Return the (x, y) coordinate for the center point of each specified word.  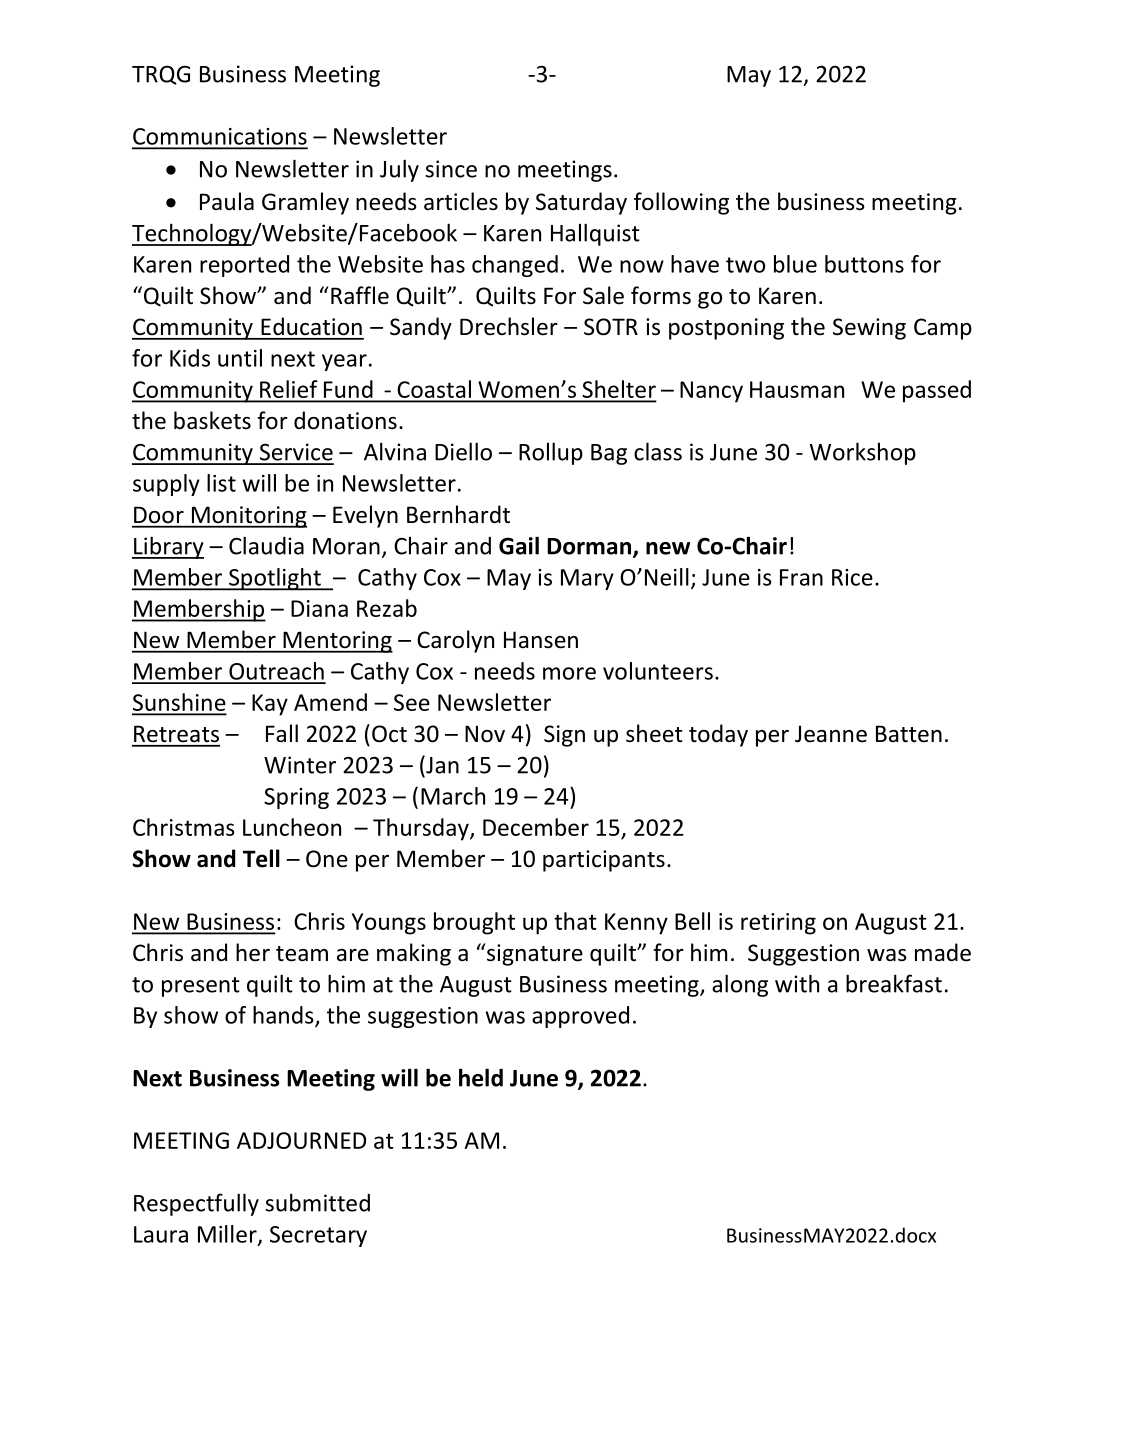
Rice (852, 577)
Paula (227, 201)
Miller (228, 1235)
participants (604, 861)
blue (795, 264)
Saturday (581, 203)
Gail (519, 545)
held (481, 1077)
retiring (778, 924)
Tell (261, 858)
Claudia (266, 545)
